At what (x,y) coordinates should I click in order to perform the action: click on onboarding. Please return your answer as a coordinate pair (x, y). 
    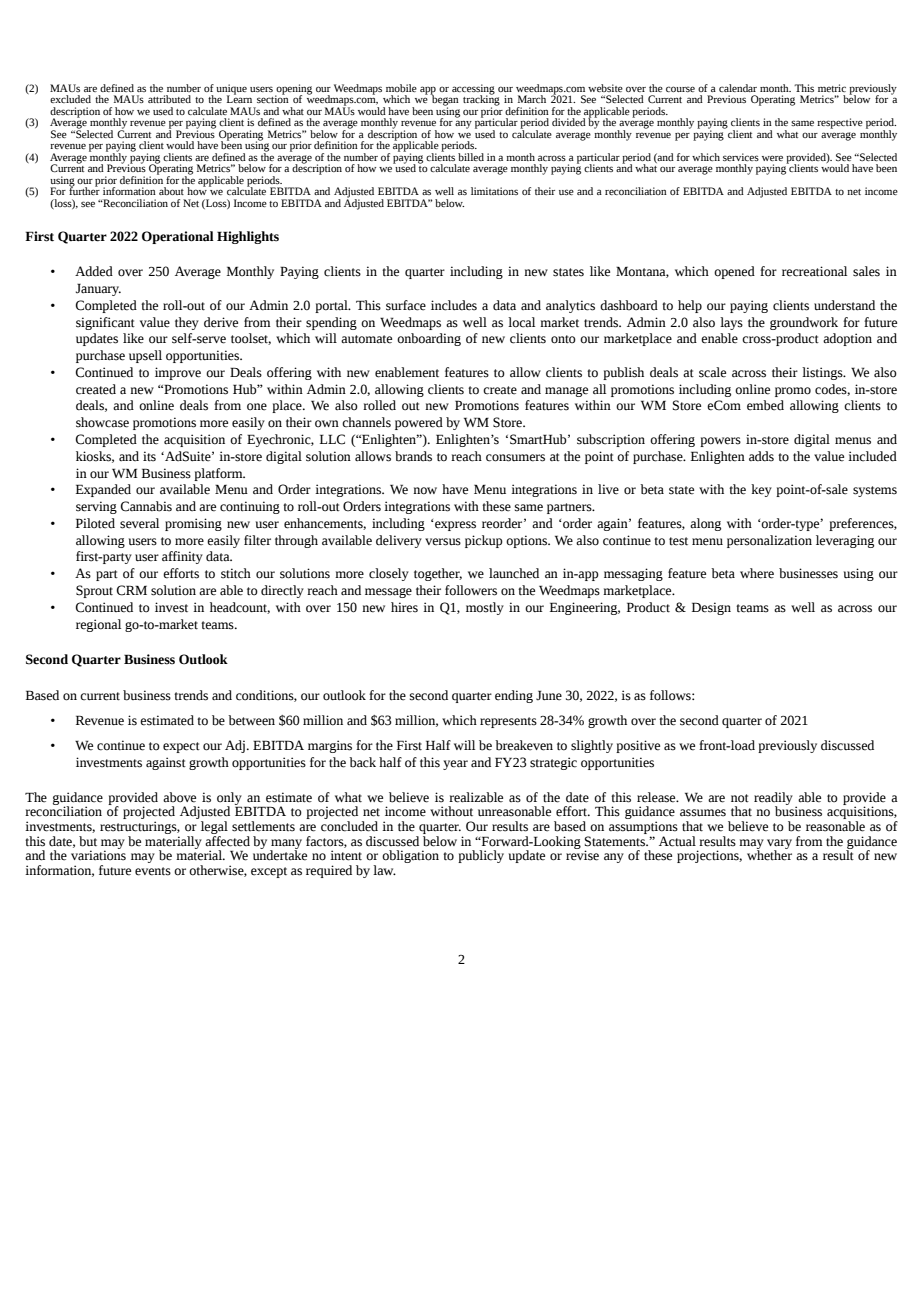
    Looking at the image, I should click on (429, 339).
